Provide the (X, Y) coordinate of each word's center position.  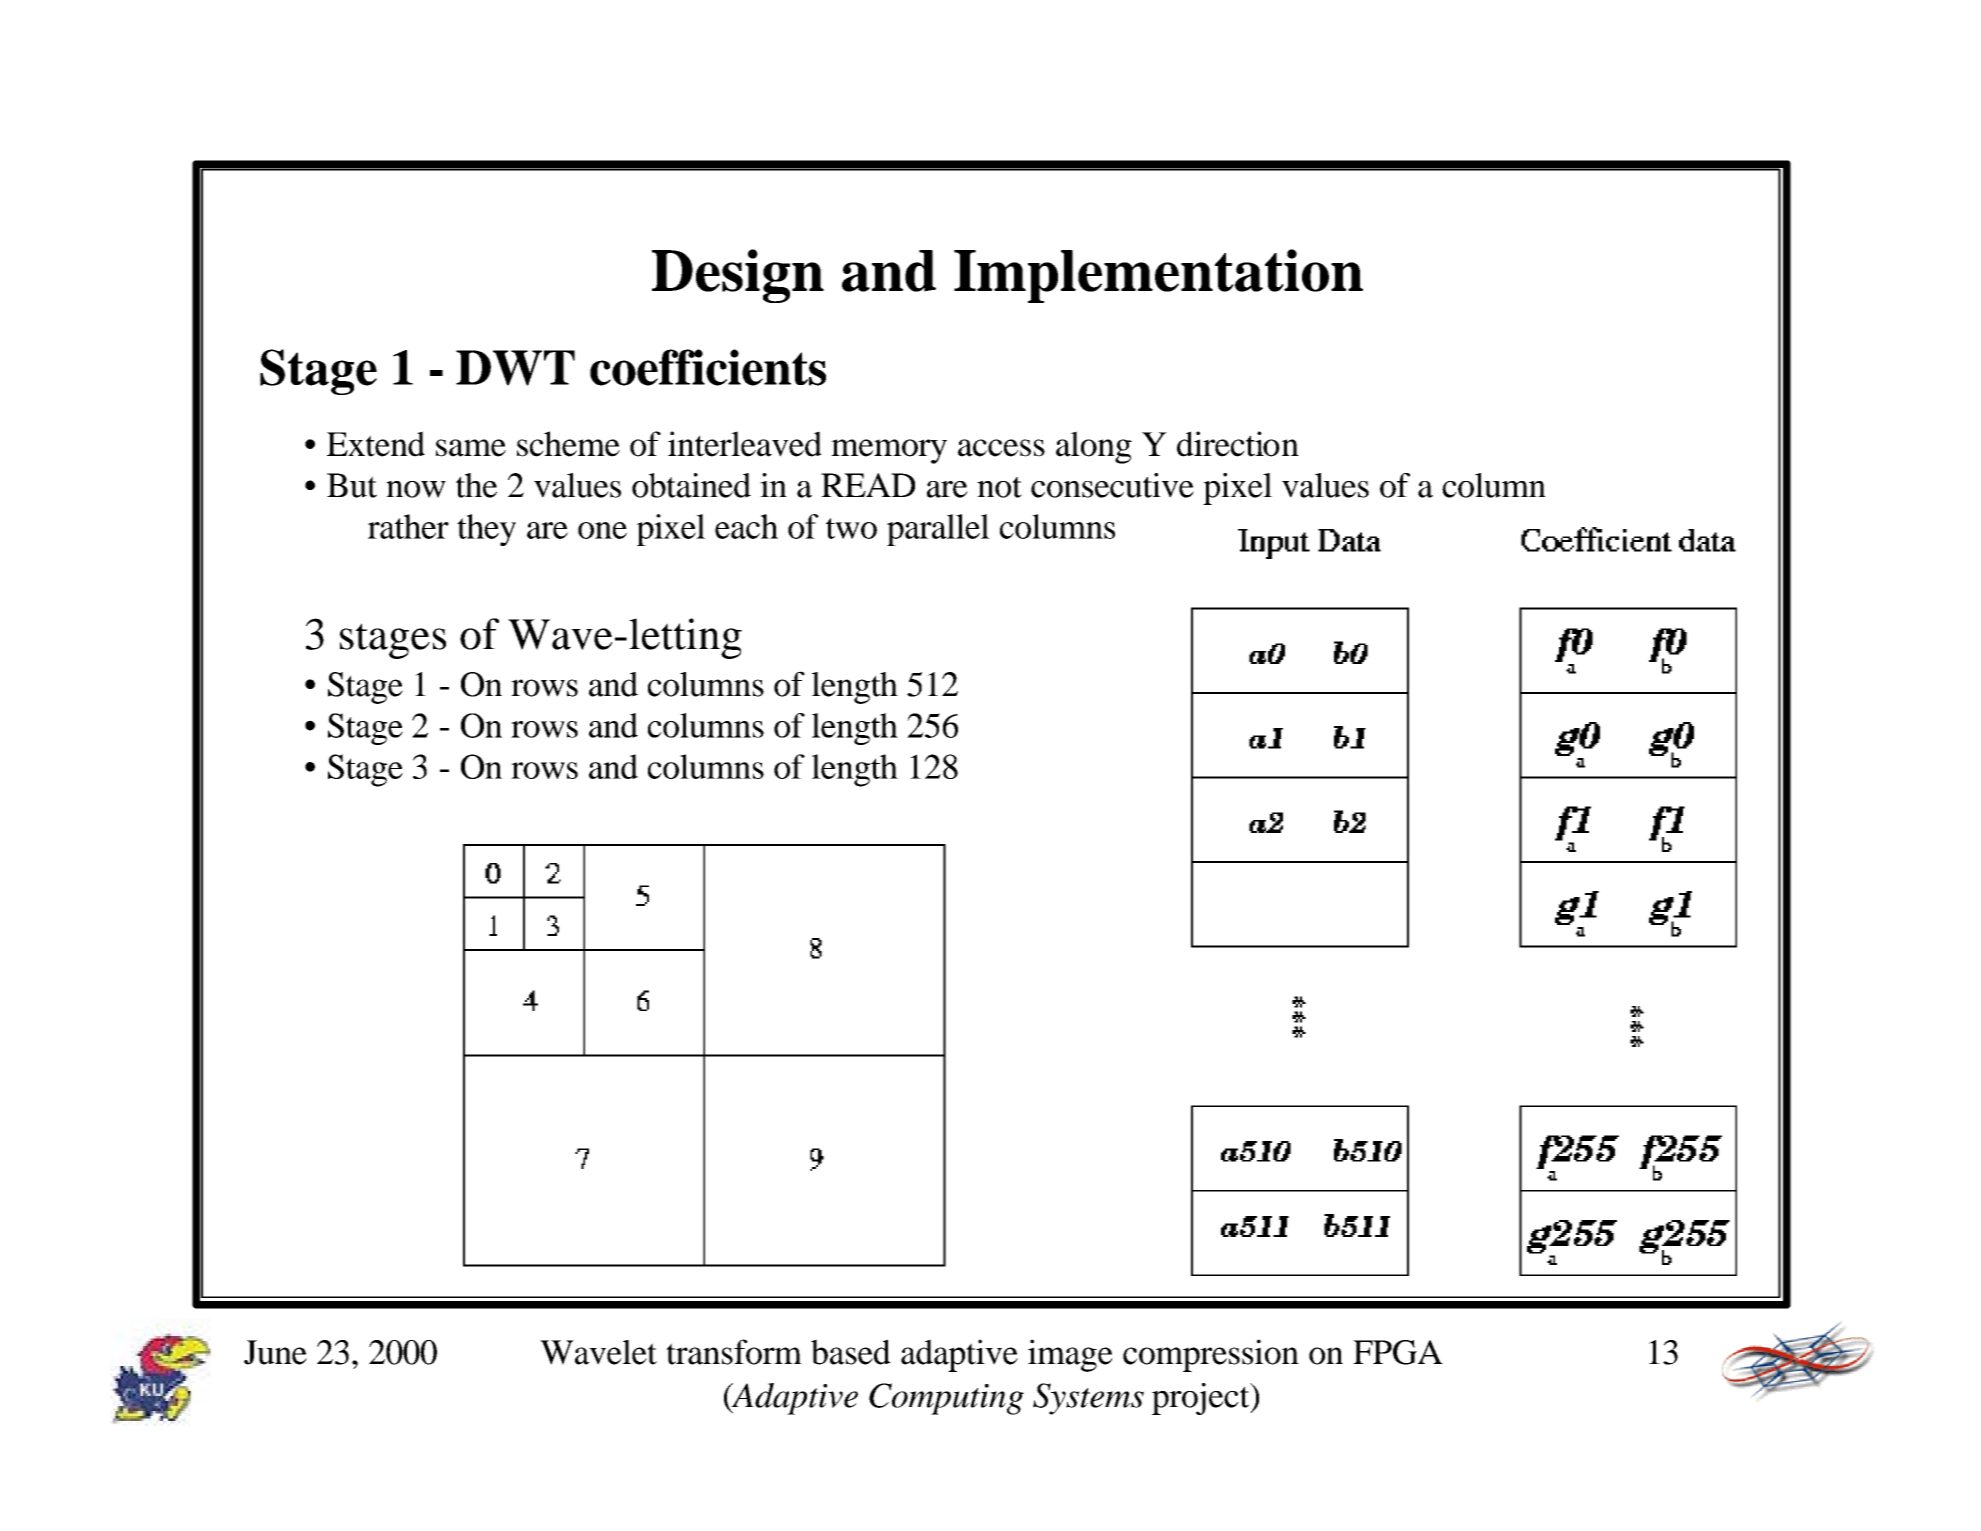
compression (1211, 1355)
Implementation (1158, 276)
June (275, 1352)
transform (734, 1352)
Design (738, 276)
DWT (515, 368)
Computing (946, 1399)
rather (408, 526)
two (851, 528)
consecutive (1112, 485)
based (851, 1352)
